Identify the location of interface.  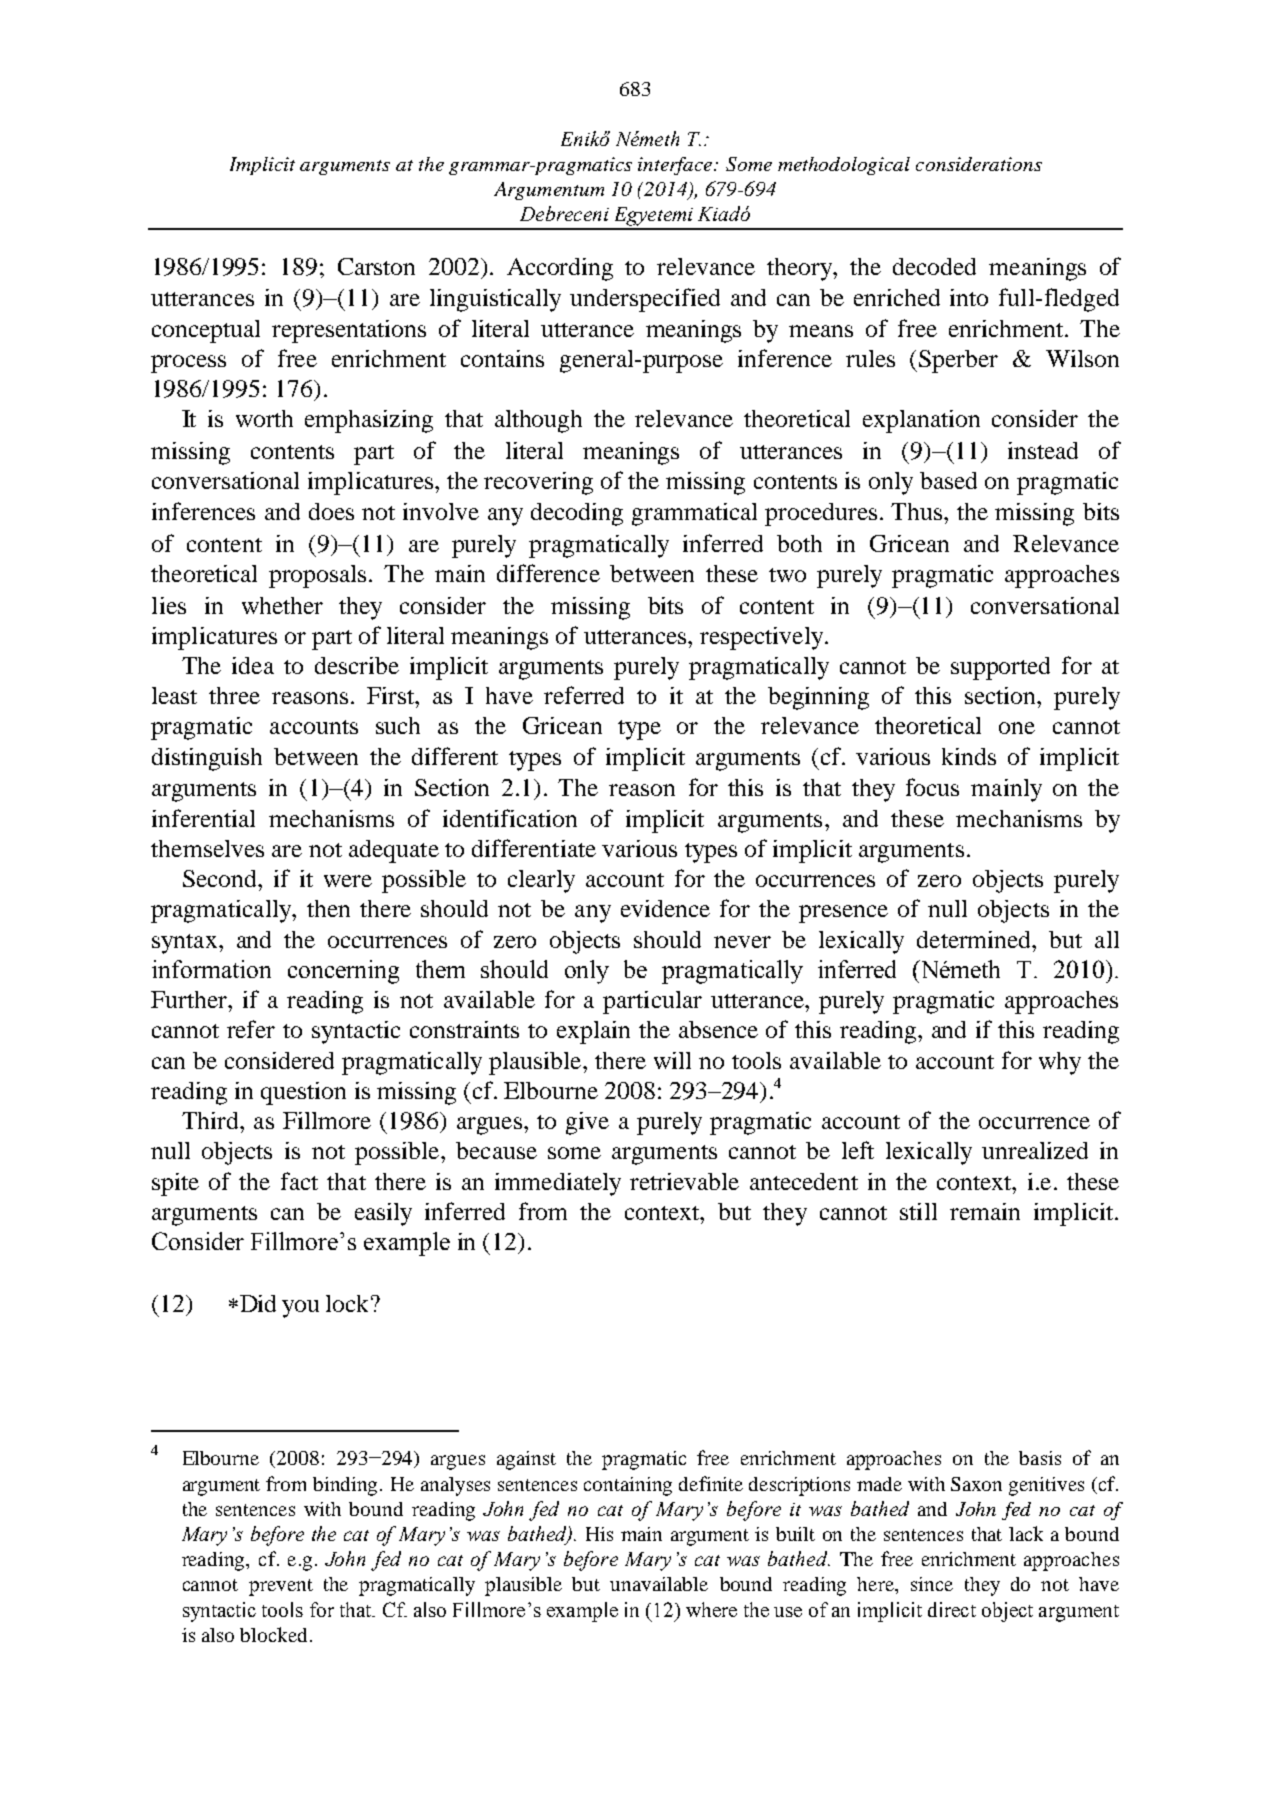
(676, 166).
